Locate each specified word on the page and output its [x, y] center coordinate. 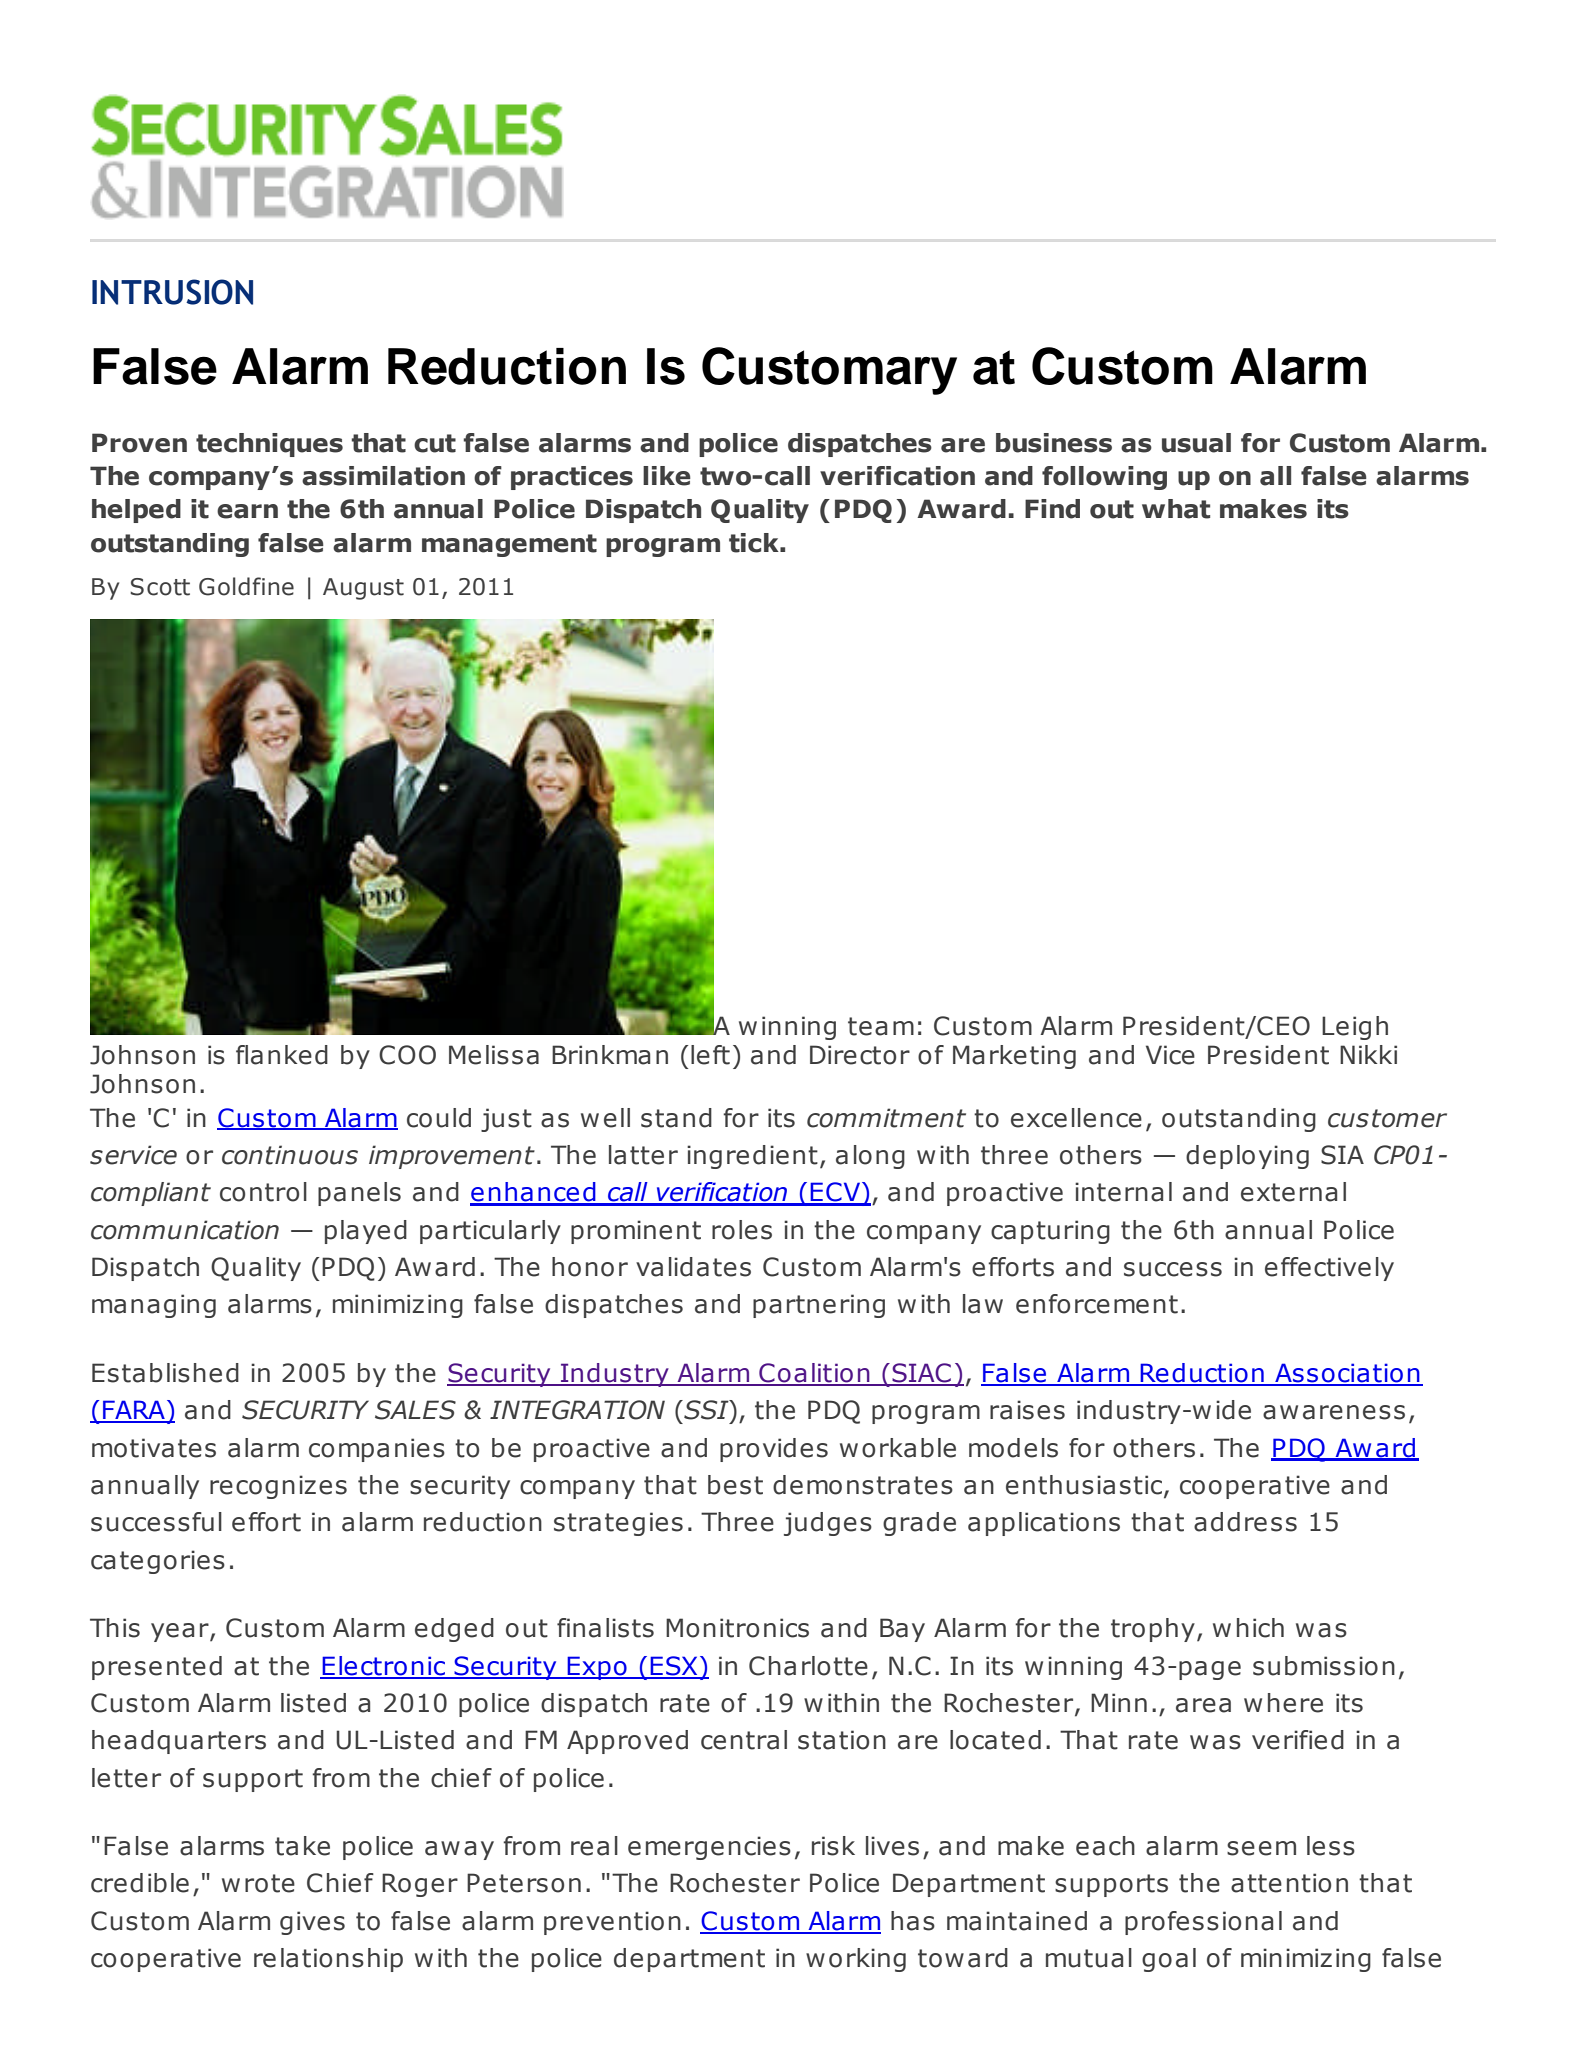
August [363, 589]
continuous [290, 1155]
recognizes [278, 1487]
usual [1196, 443]
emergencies [709, 1848]
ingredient [752, 1157]
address [1245, 1522]
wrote [258, 1883]
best [735, 1485]
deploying [1247, 1157]
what [1176, 509]
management [509, 545]
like [667, 476]
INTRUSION [172, 292]
